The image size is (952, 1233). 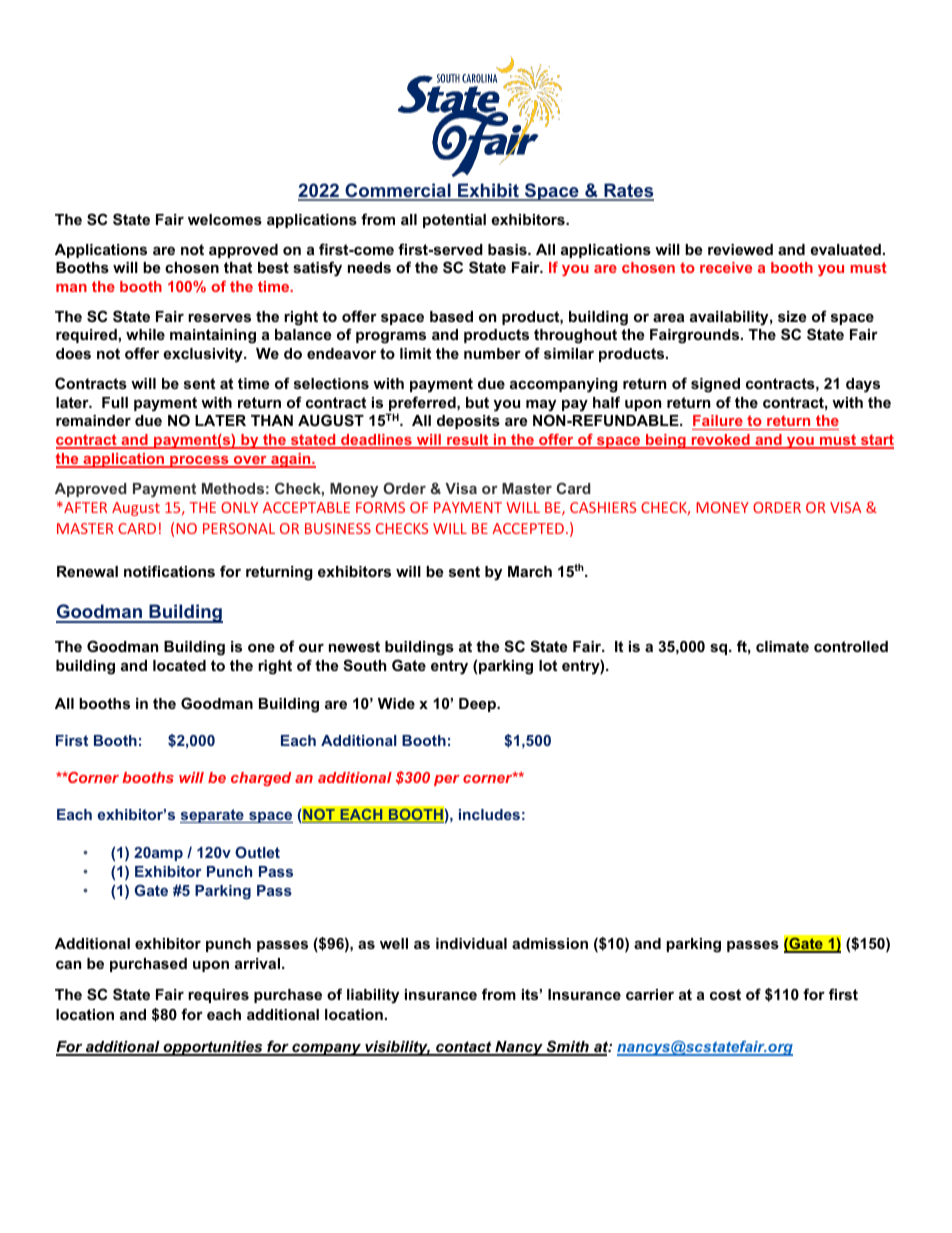 I want to click on result, so click(x=468, y=441).
